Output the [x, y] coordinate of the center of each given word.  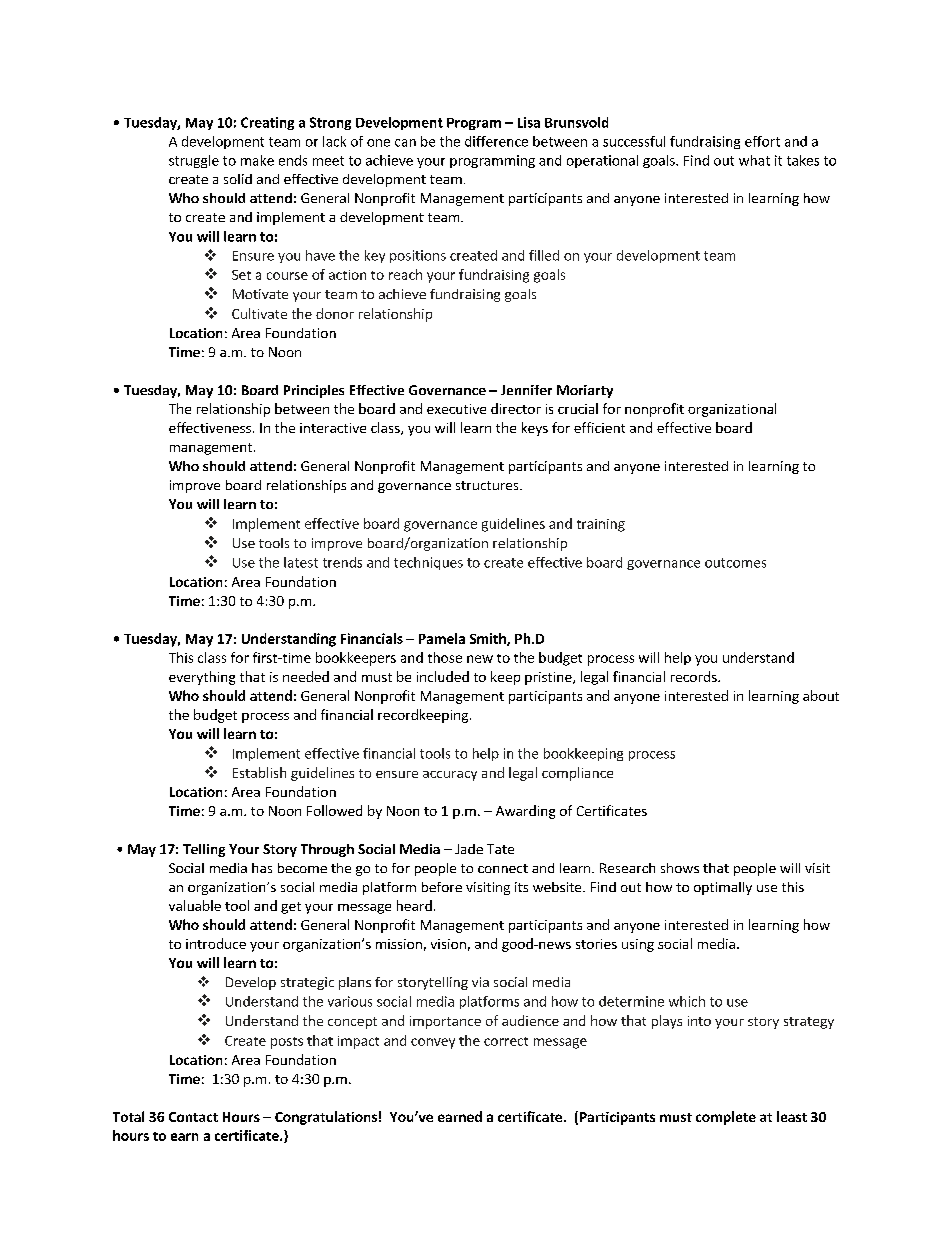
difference [496, 141]
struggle [194, 161]
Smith [489, 639]
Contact [193, 1117]
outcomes [735, 563]
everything [202, 678]
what [754, 160]
